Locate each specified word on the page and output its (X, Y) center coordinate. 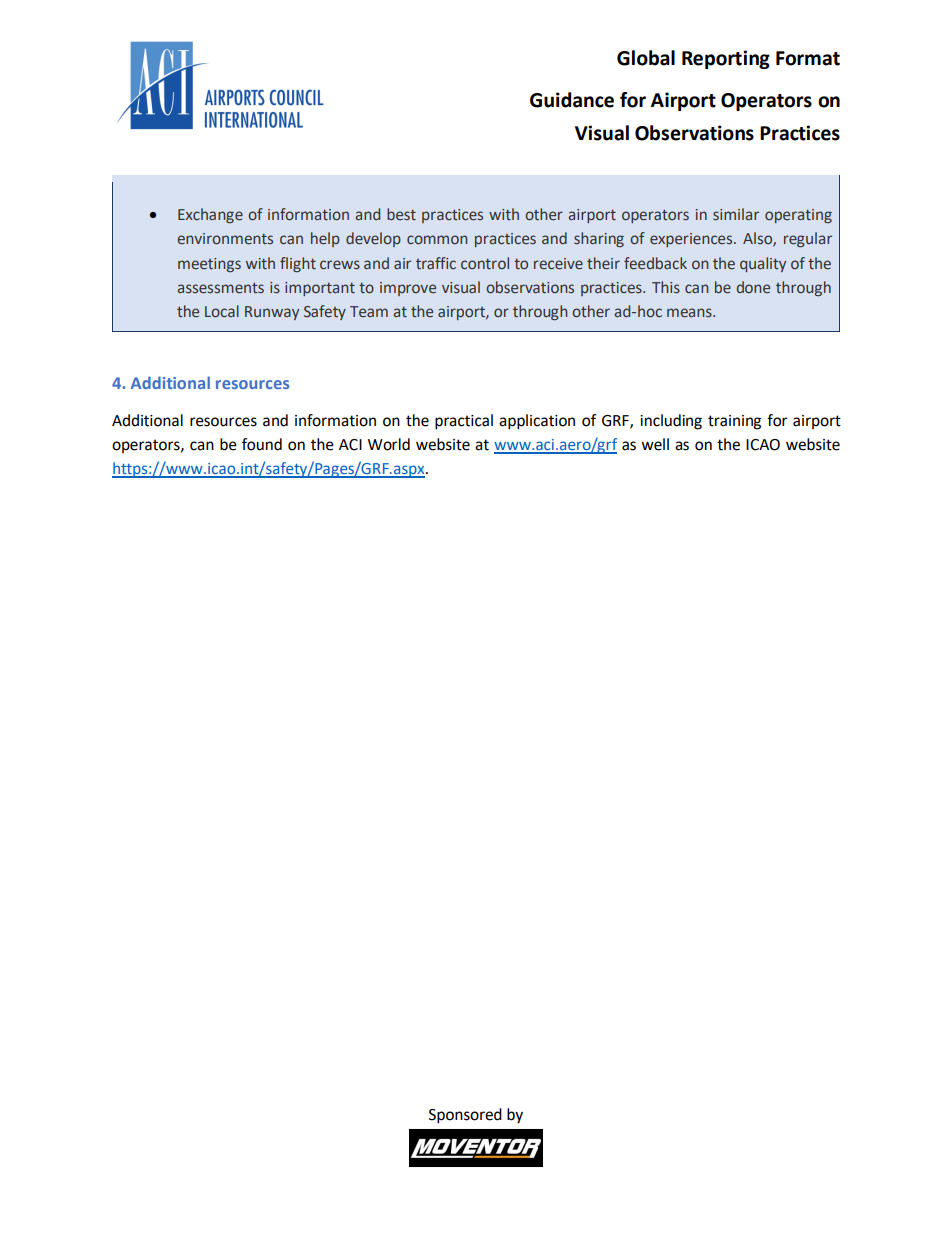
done (753, 287)
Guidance (572, 100)
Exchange (210, 215)
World (389, 444)
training (734, 422)
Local (222, 311)
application (537, 422)
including (671, 422)
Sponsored (465, 1116)
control (485, 263)
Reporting (726, 59)
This (666, 287)
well (655, 444)
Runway (272, 313)
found (262, 444)
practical (464, 422)
